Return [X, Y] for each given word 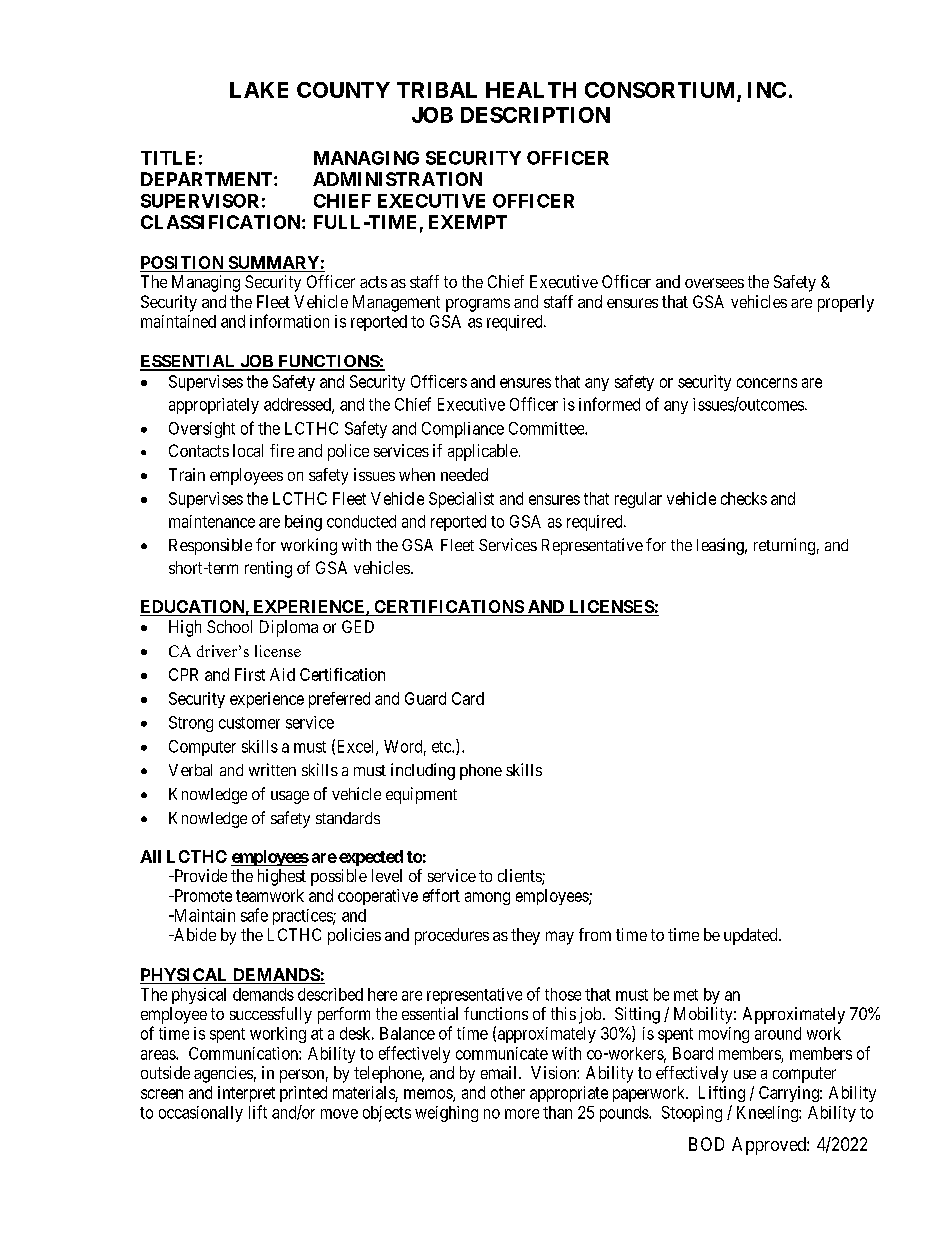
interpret [246, 1094]
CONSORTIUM [661, 91]
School [229, 626]
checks [744, 498]
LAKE [259, 90]
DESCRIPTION [535, 115]
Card [468, 698]
